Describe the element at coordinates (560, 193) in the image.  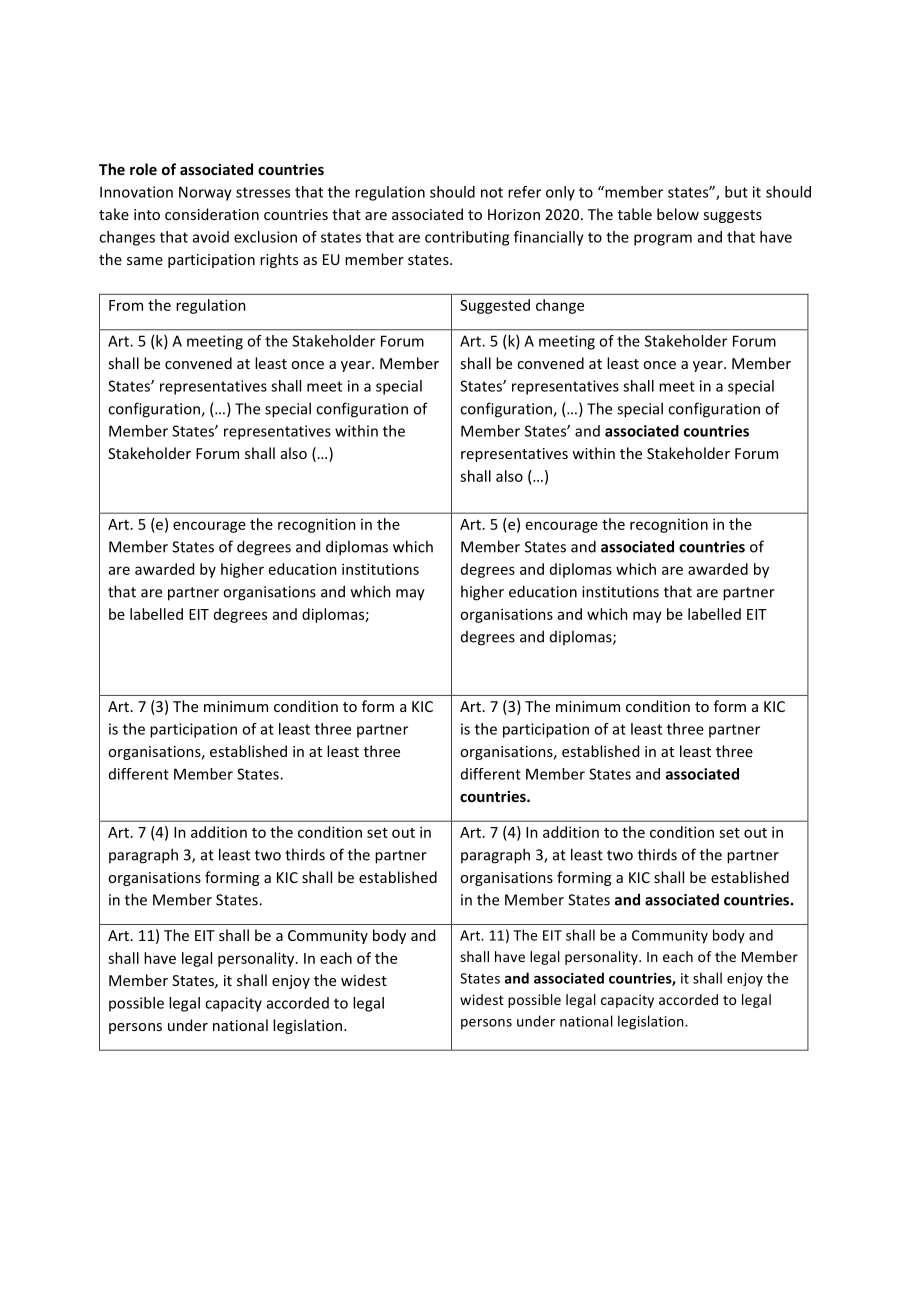
I see `only` at that location.
